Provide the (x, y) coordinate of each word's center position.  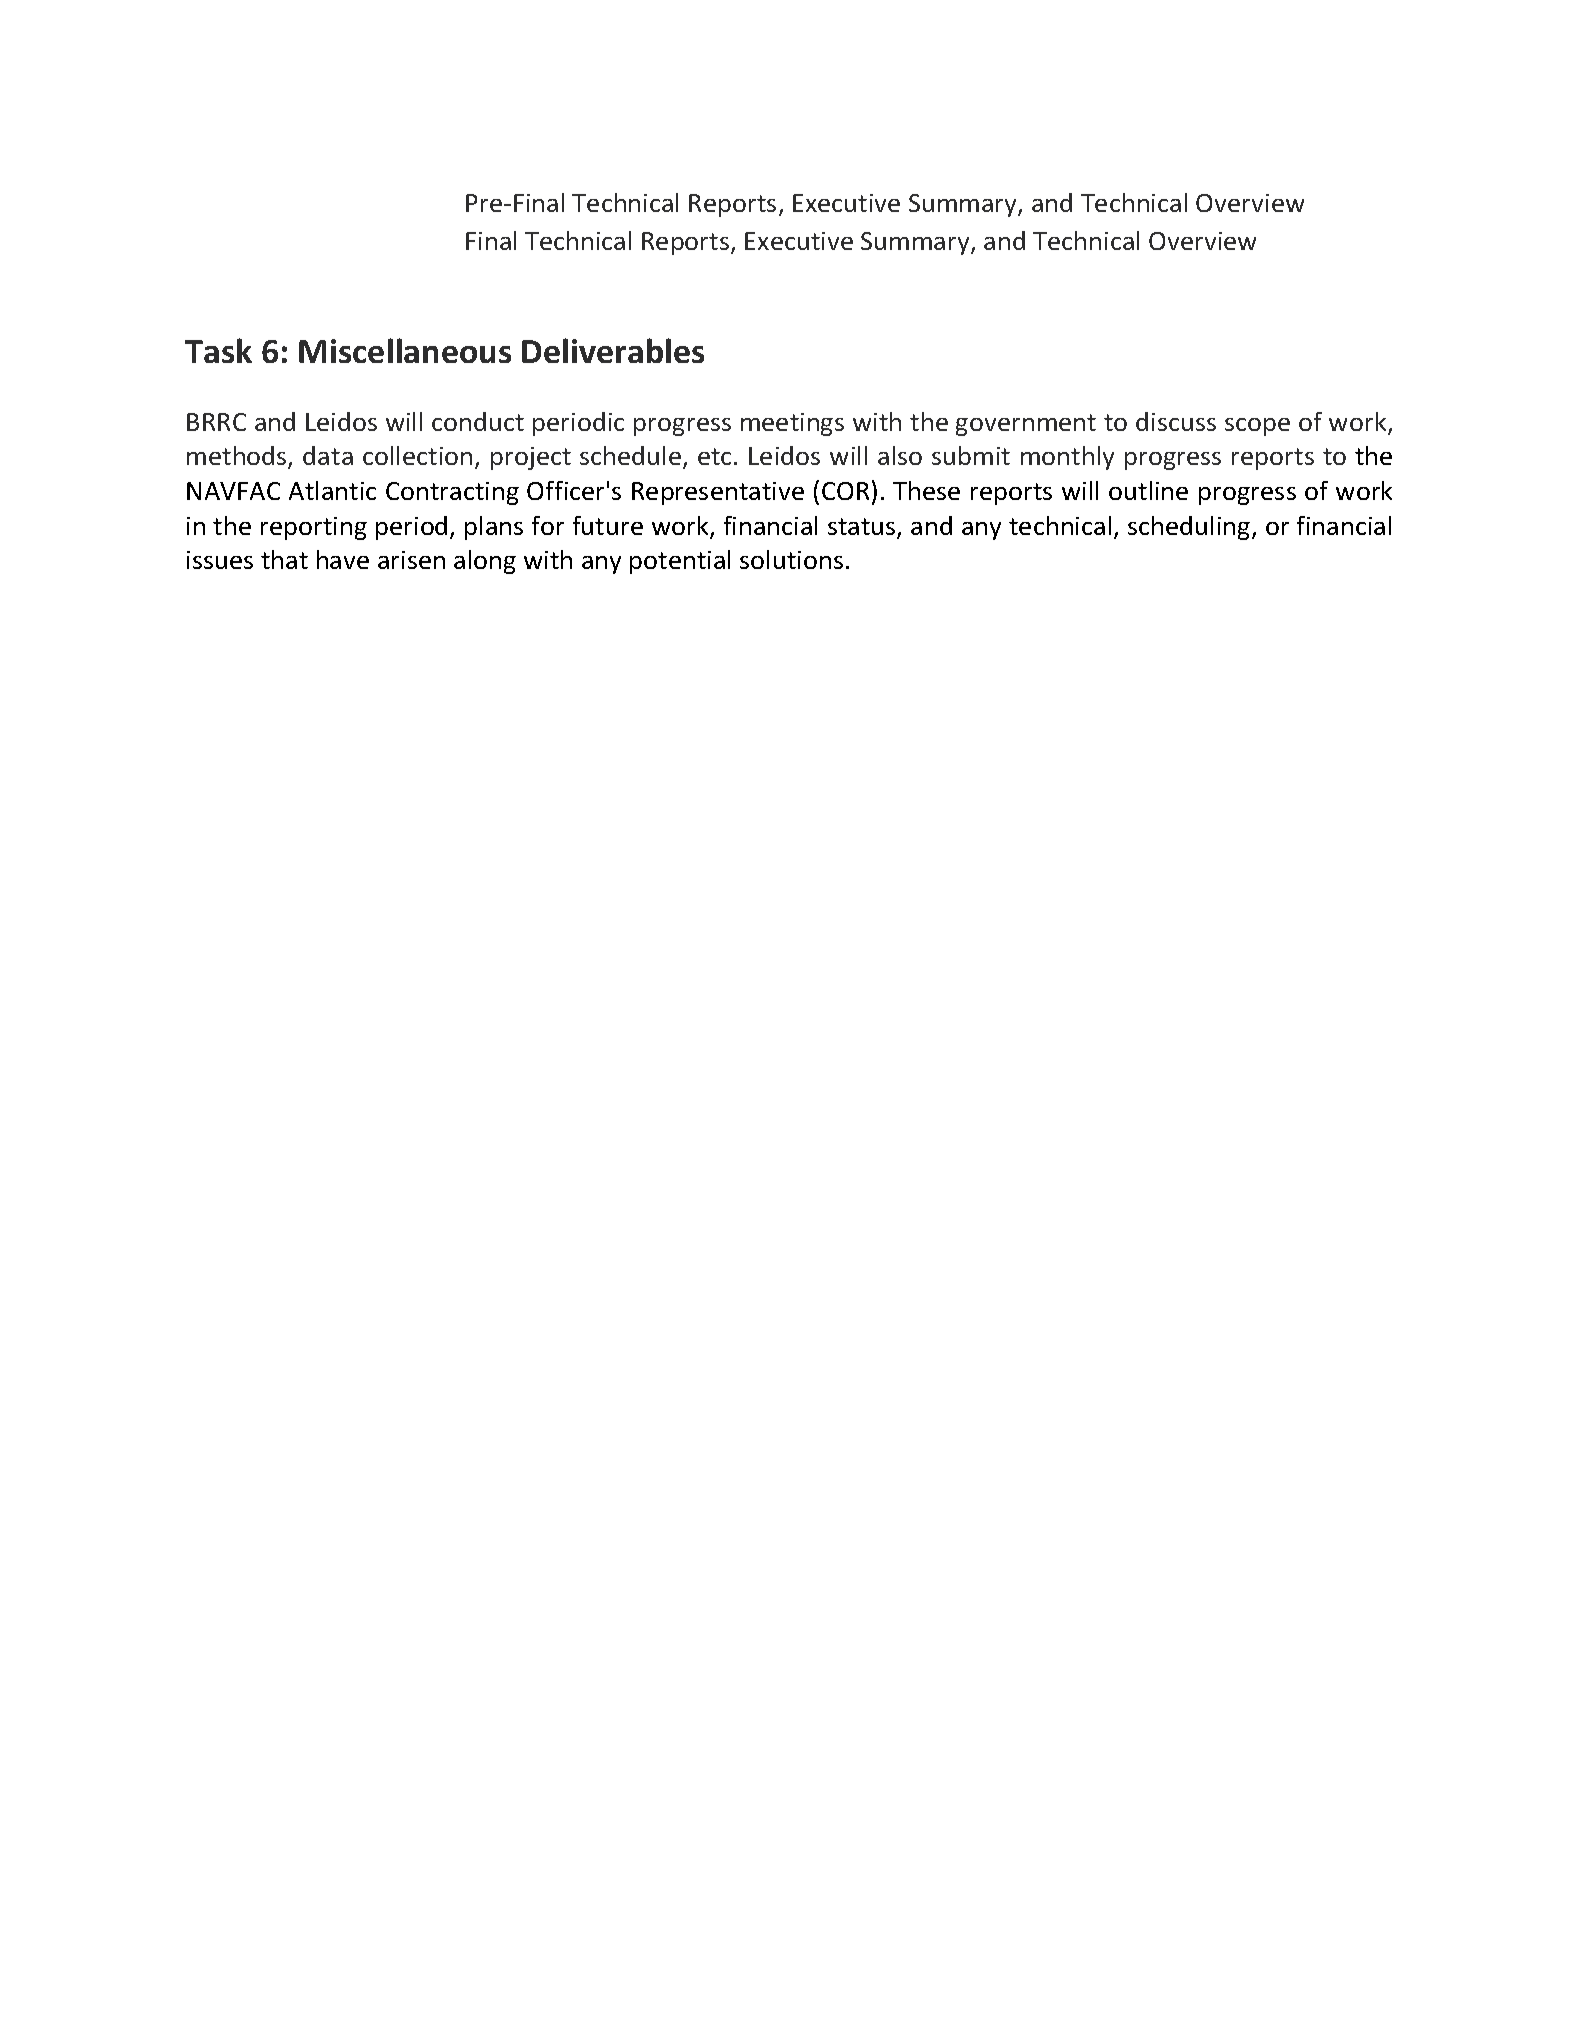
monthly (1067, 458)
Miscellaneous (405, 350)
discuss (1176, 421)
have (343, 559)
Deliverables (613, 350)
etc (714, 456)
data (328, 455)
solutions (791, 559)
